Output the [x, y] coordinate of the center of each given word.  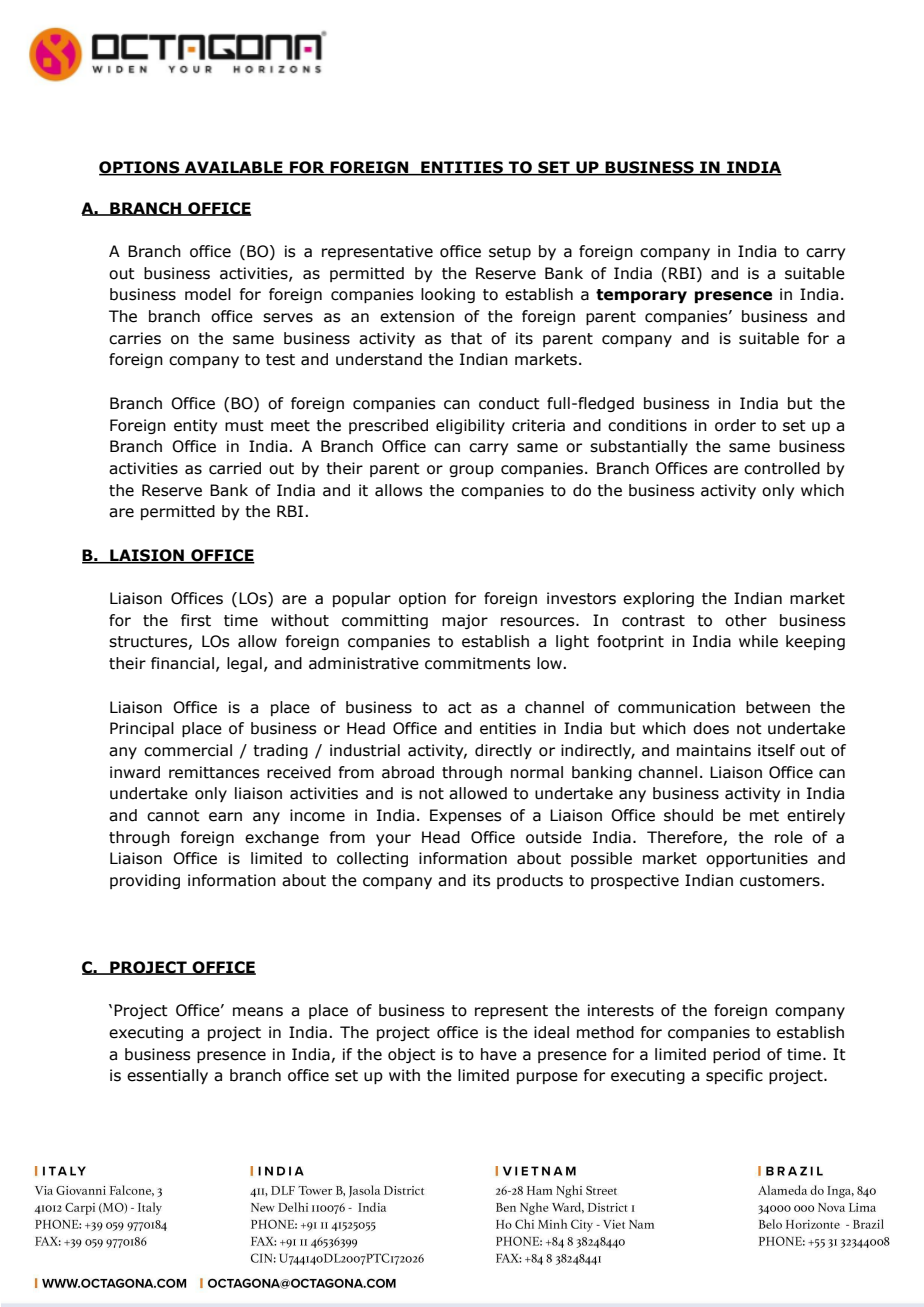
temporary [641, 296]
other [746, 620]
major [465, 621]
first [196, 620]
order [735, 425]
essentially [167, 1076]
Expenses [466, 816]
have [499, 1054]
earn [225, 817]
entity [195, 426]
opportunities [757, 859]
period [736, 1055]
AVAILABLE [234, 168]
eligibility [470, 426]
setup [510, 253]
